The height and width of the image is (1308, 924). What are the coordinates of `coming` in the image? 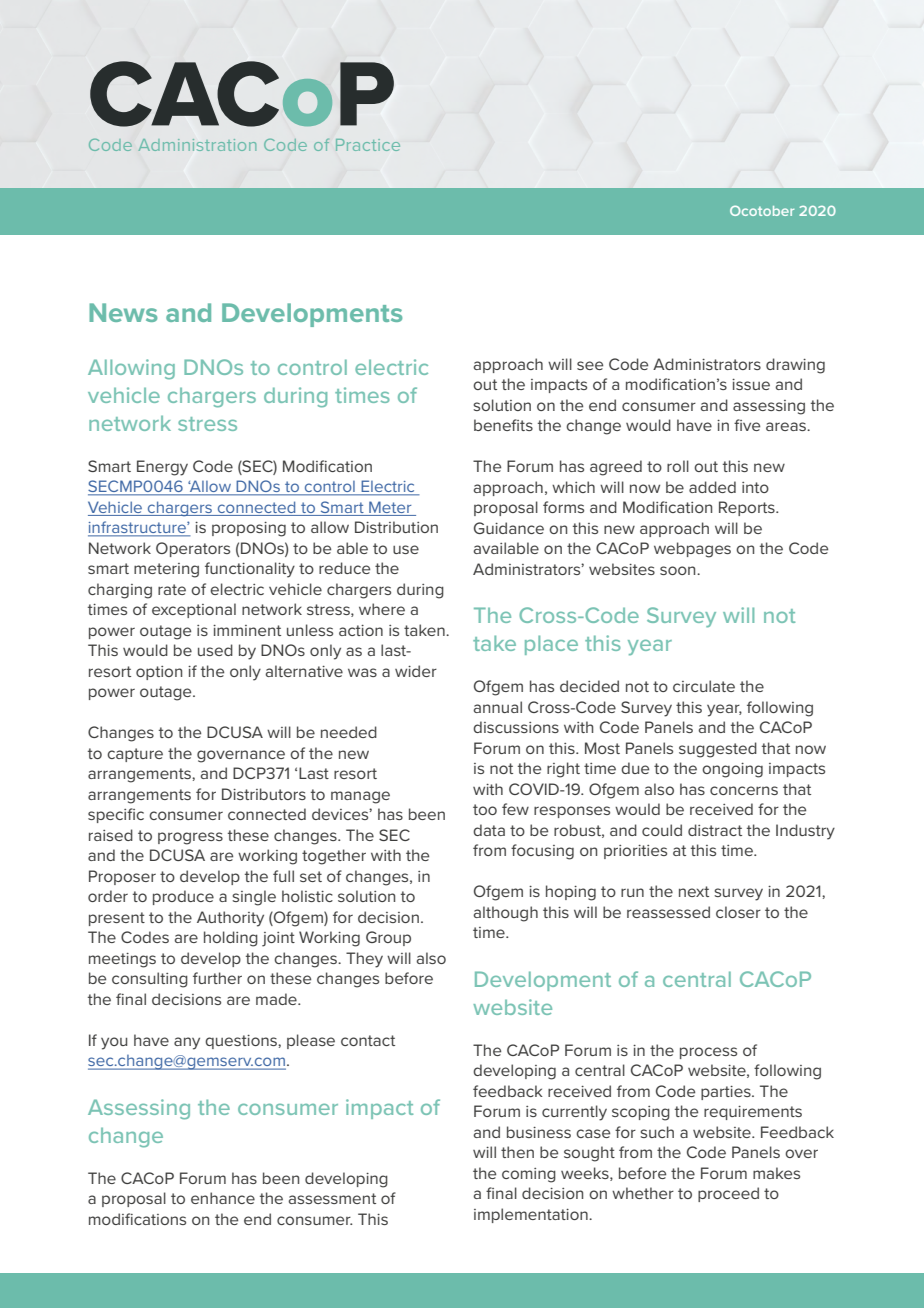 It's located at (529, 1175).
